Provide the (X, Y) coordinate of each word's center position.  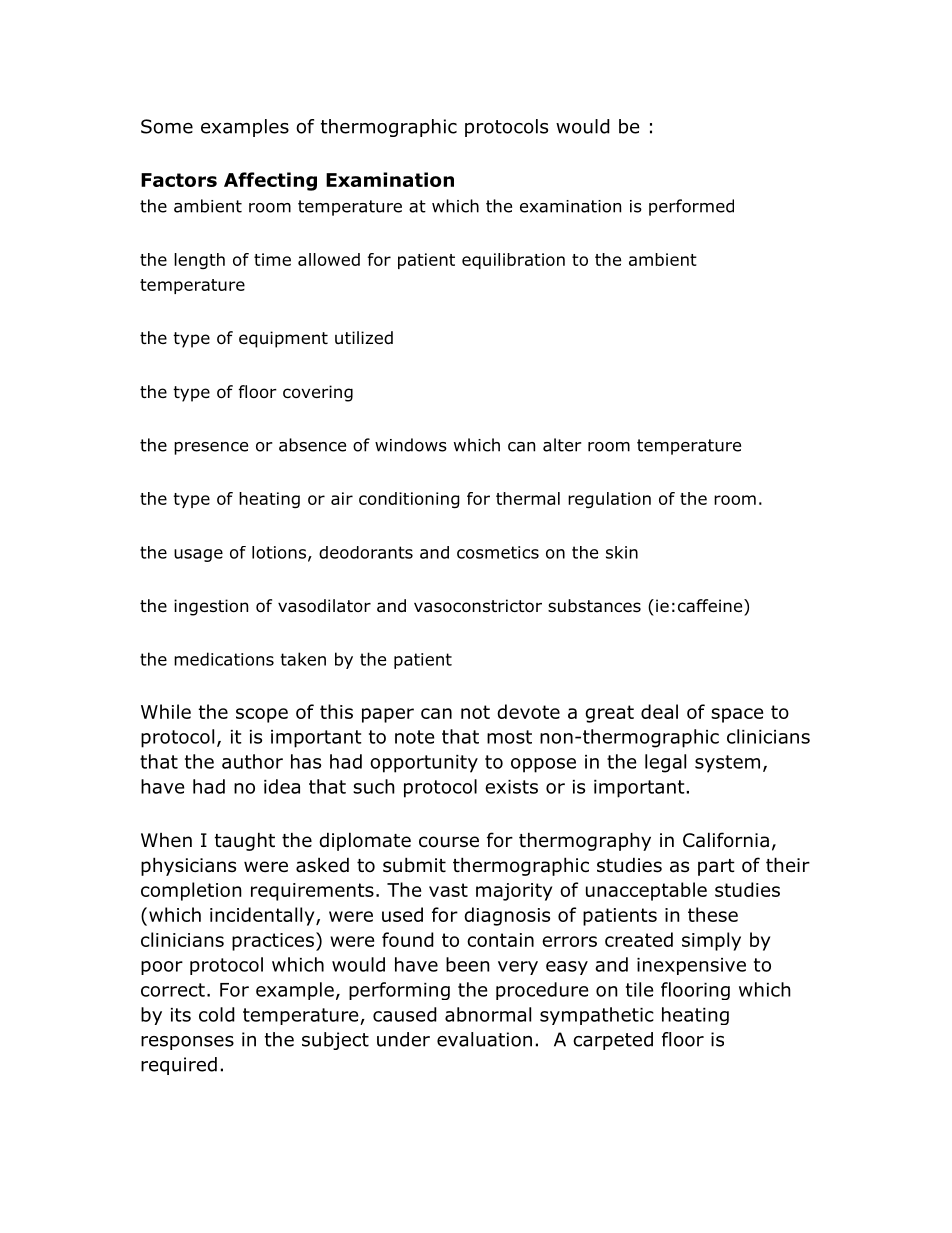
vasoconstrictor (478, 606)
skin (622, 552)
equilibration (513, 261)
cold (217, 1014)
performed (691, 207)
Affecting (270, 181)
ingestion (211, 607)
